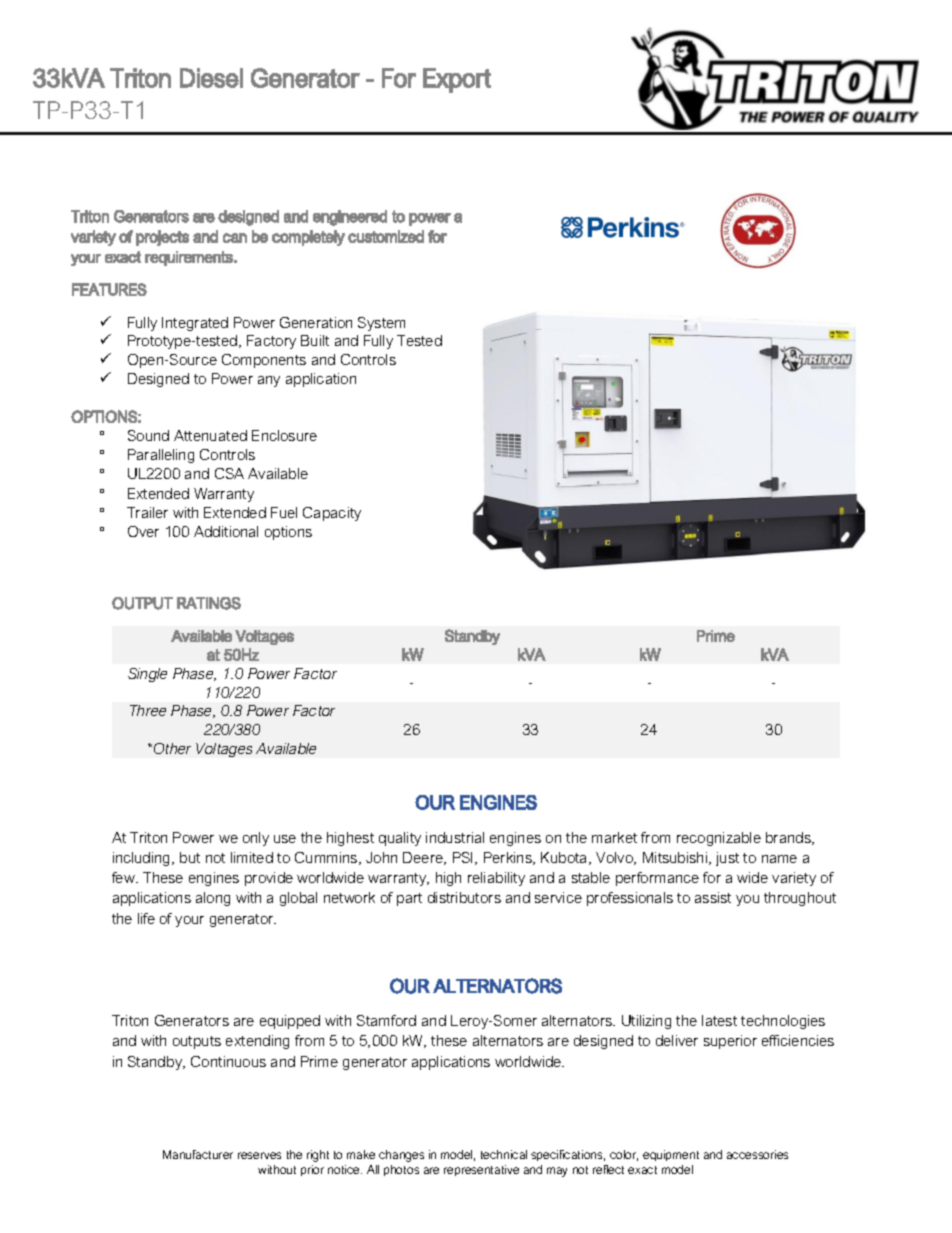 The image size is (952, 1233). Describe the element at coordinates (719, 839) in the screenshot. I see `recognizable` at that location.
